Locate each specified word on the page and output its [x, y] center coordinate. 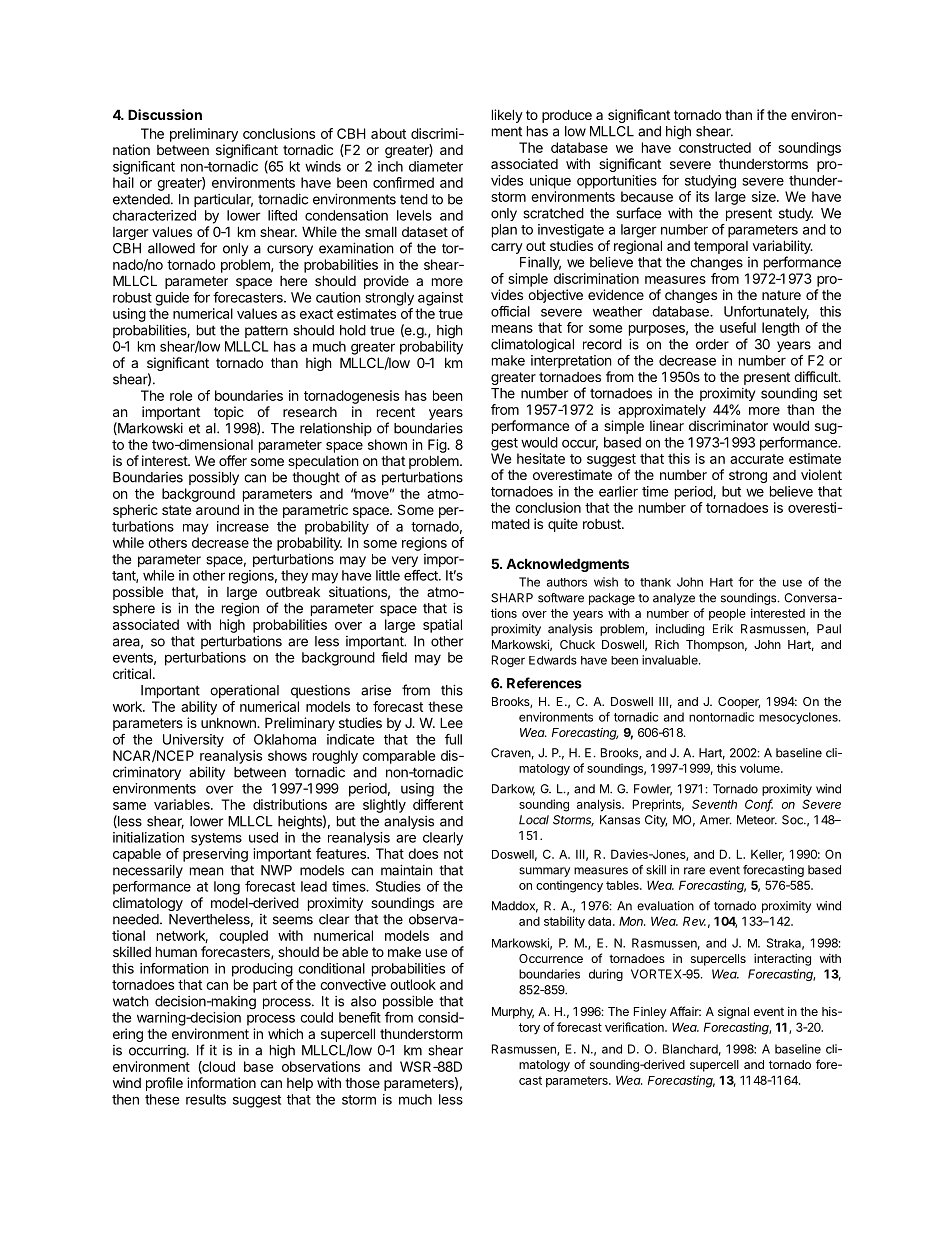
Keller [767, 855]
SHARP [512, 598]
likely [507, 116]
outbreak [293, 592]
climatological [532, 345]
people [727, 614]
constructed [715, 147]
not [453, 854]
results [206, 1099]
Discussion [165, 114]
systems [216, 839]
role [181, 395]
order [712, 344]
